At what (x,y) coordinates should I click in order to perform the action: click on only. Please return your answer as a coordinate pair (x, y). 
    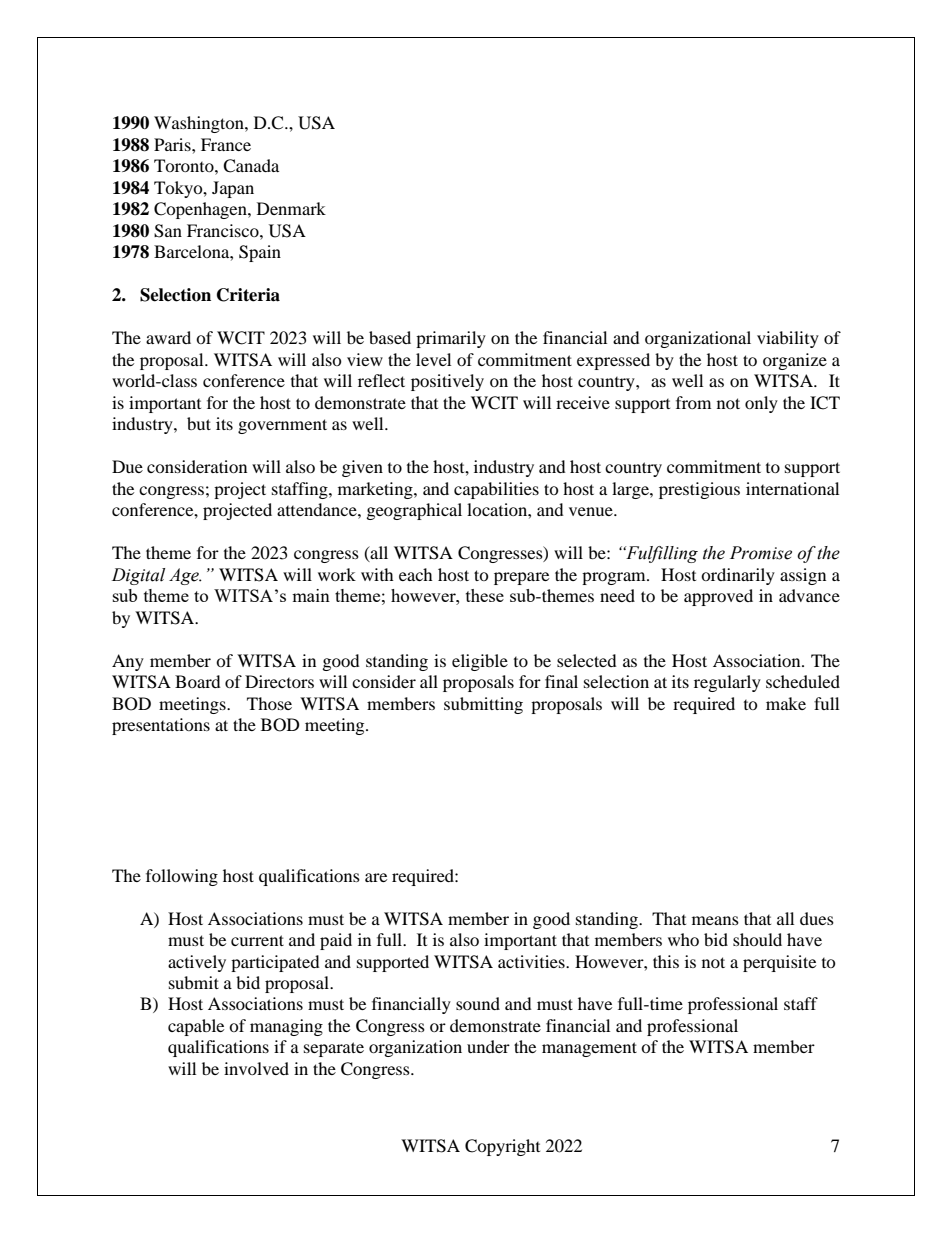
    Looking at the image, I should click on (761, 404).
